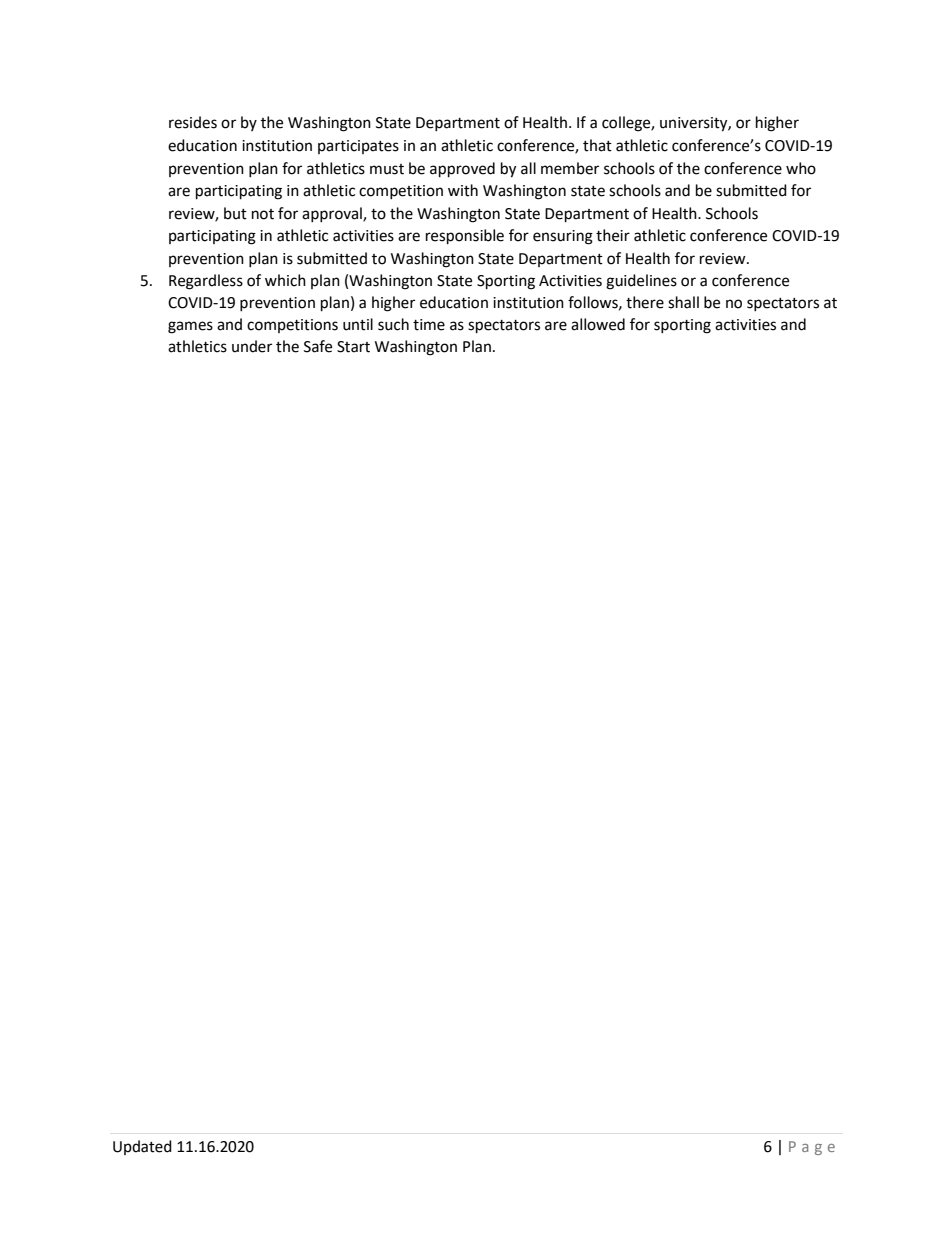  What do you see at coordinates (801, 168) in the image?
I see `who` at bounding box center [801, 168].
